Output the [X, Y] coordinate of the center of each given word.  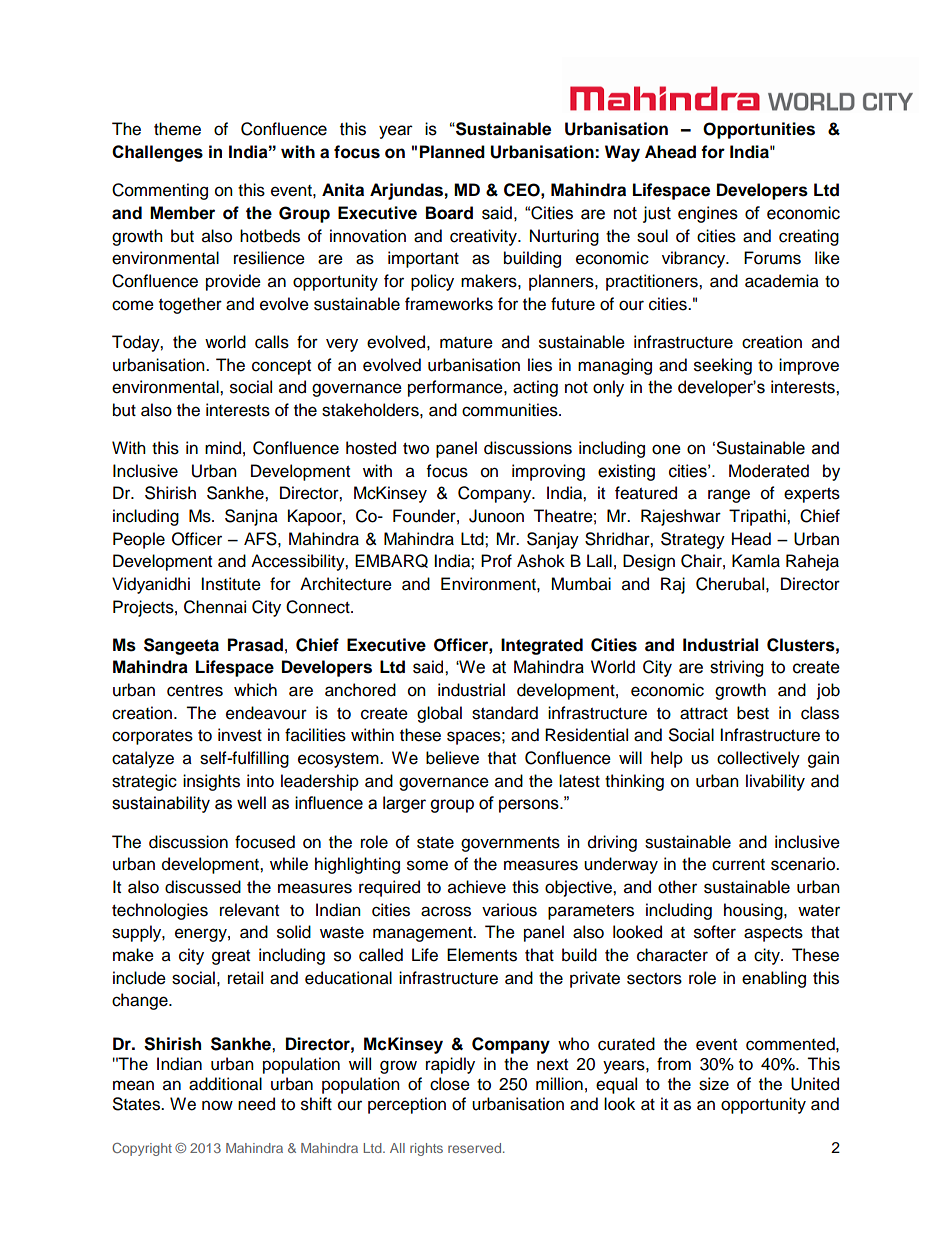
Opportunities [759, 130]
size [714, 1084]
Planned [452, 152]
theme [177, 129]
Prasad [255, 645]
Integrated [542, 646]
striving [736, 668]
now [217, 1105]
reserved [474, 1148]
